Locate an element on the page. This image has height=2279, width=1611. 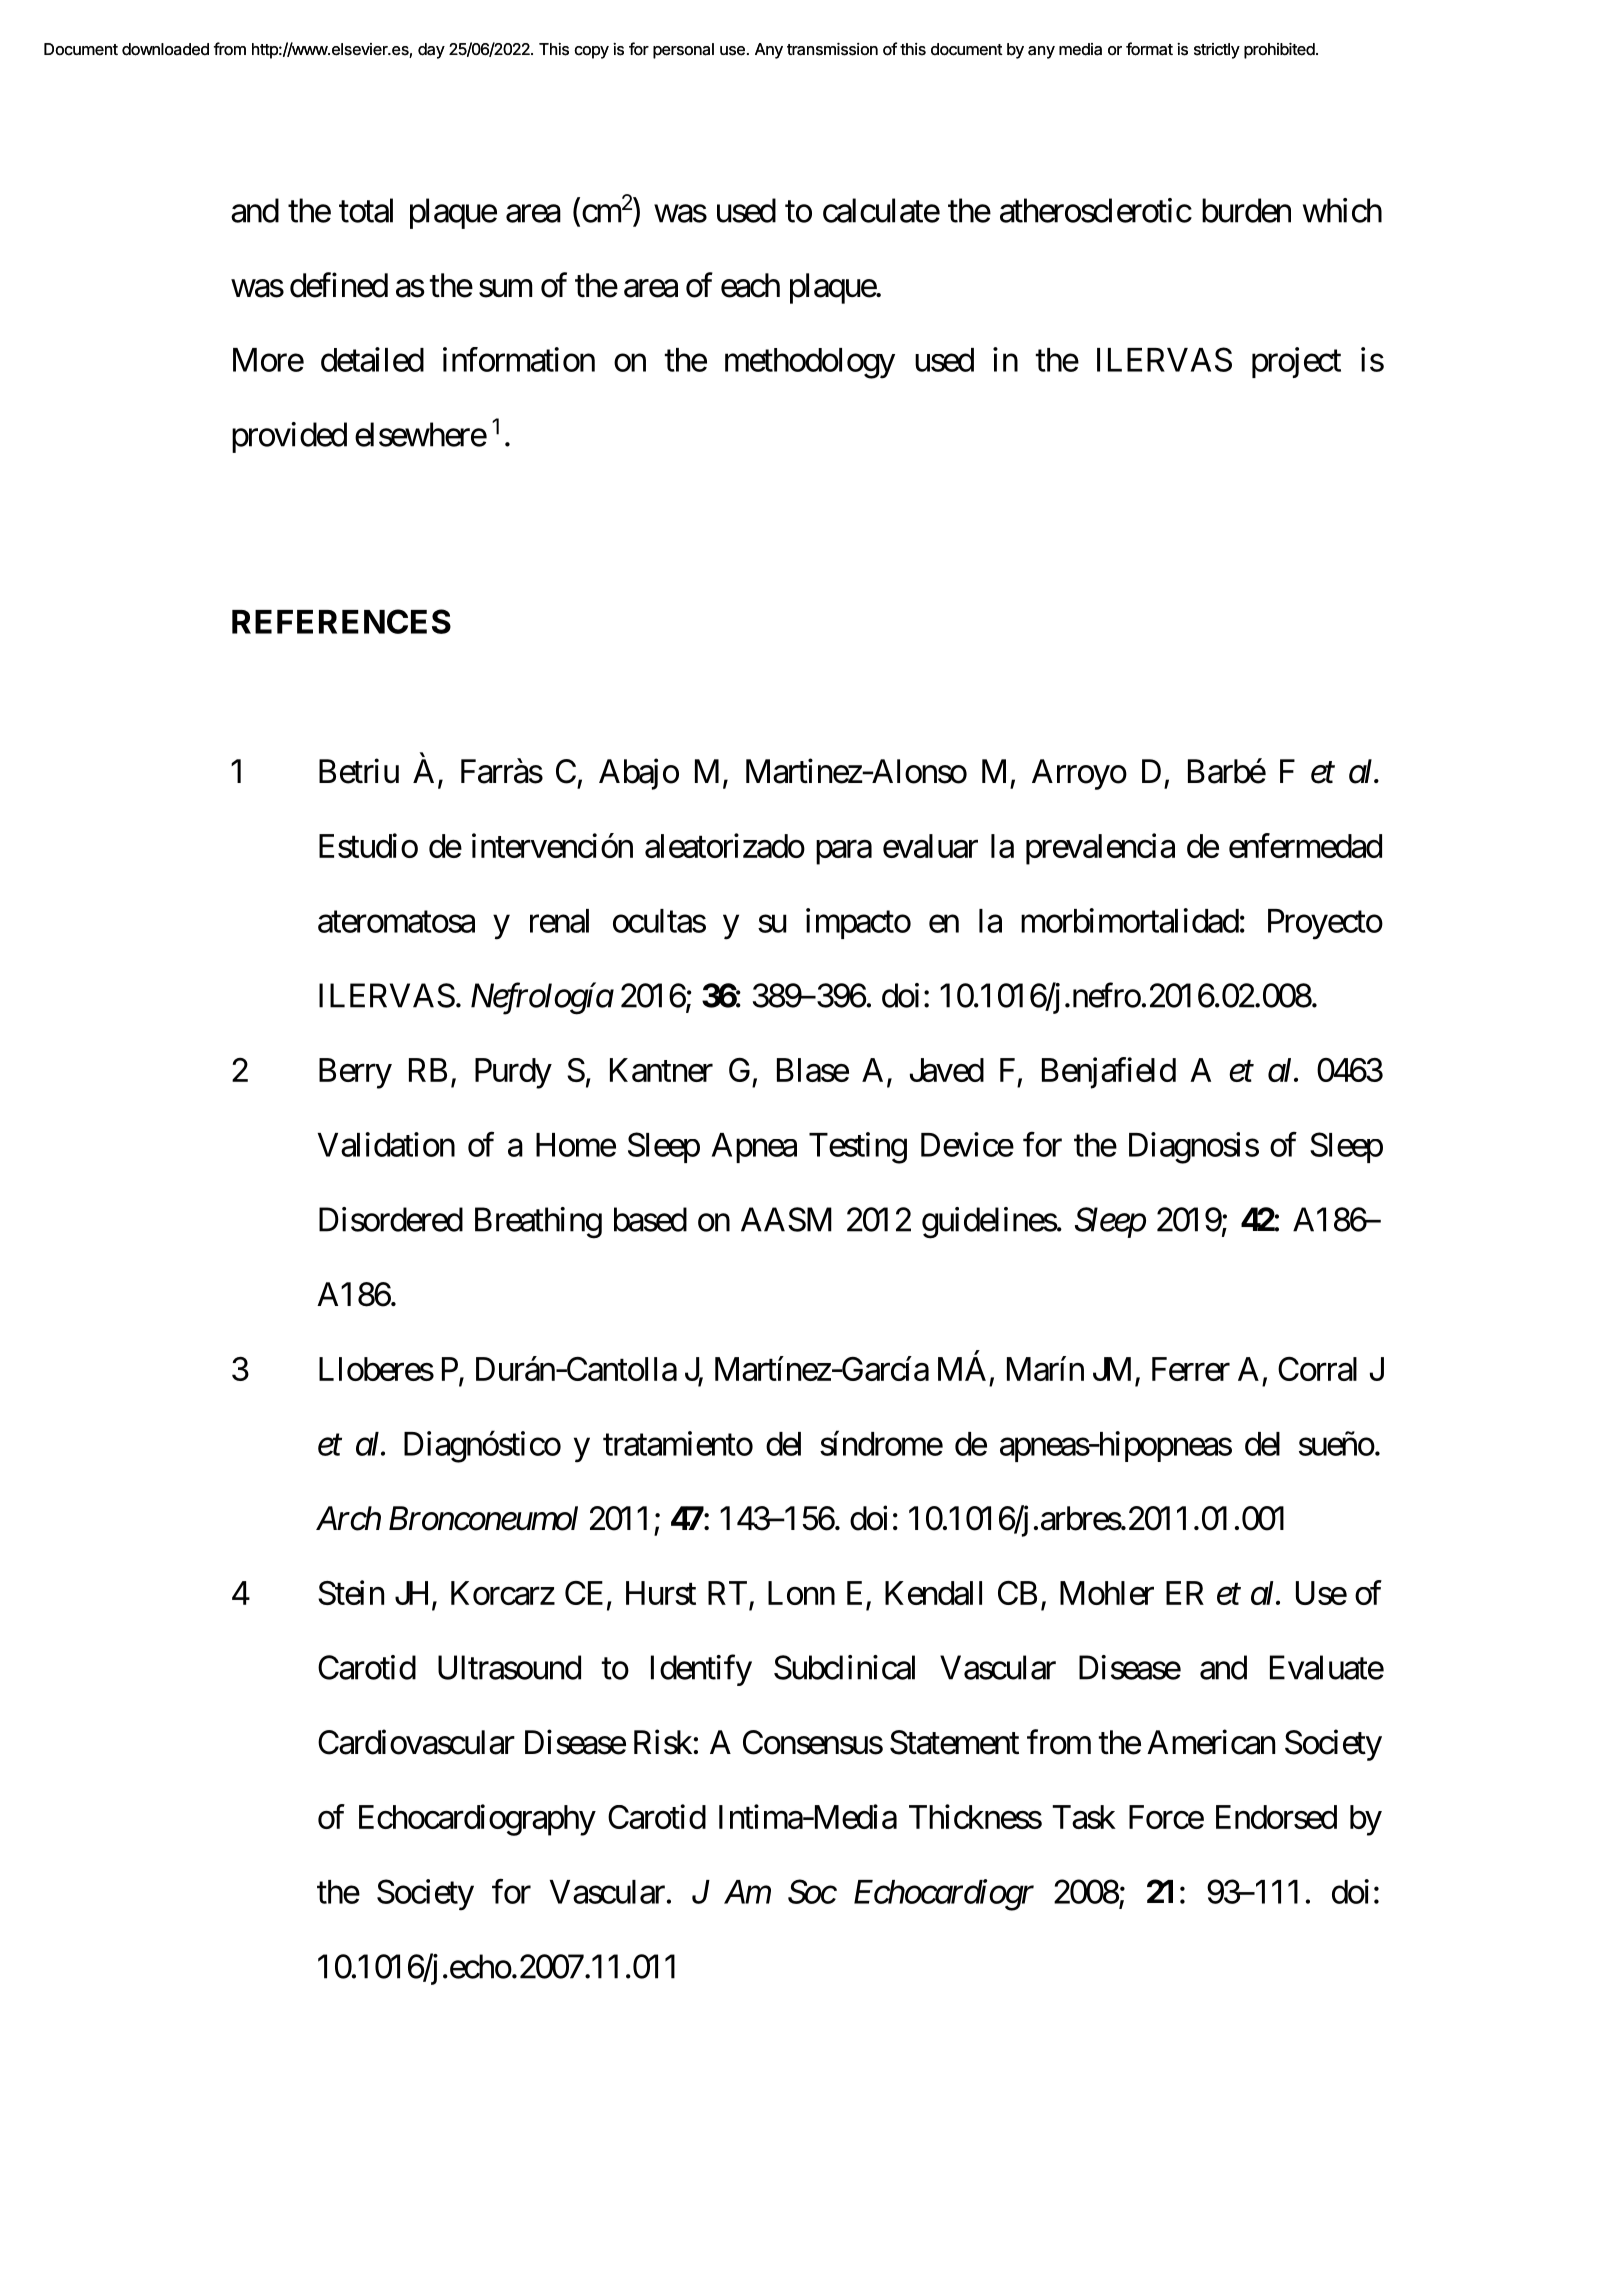
strictly is located at coordinates (1217, 51).
